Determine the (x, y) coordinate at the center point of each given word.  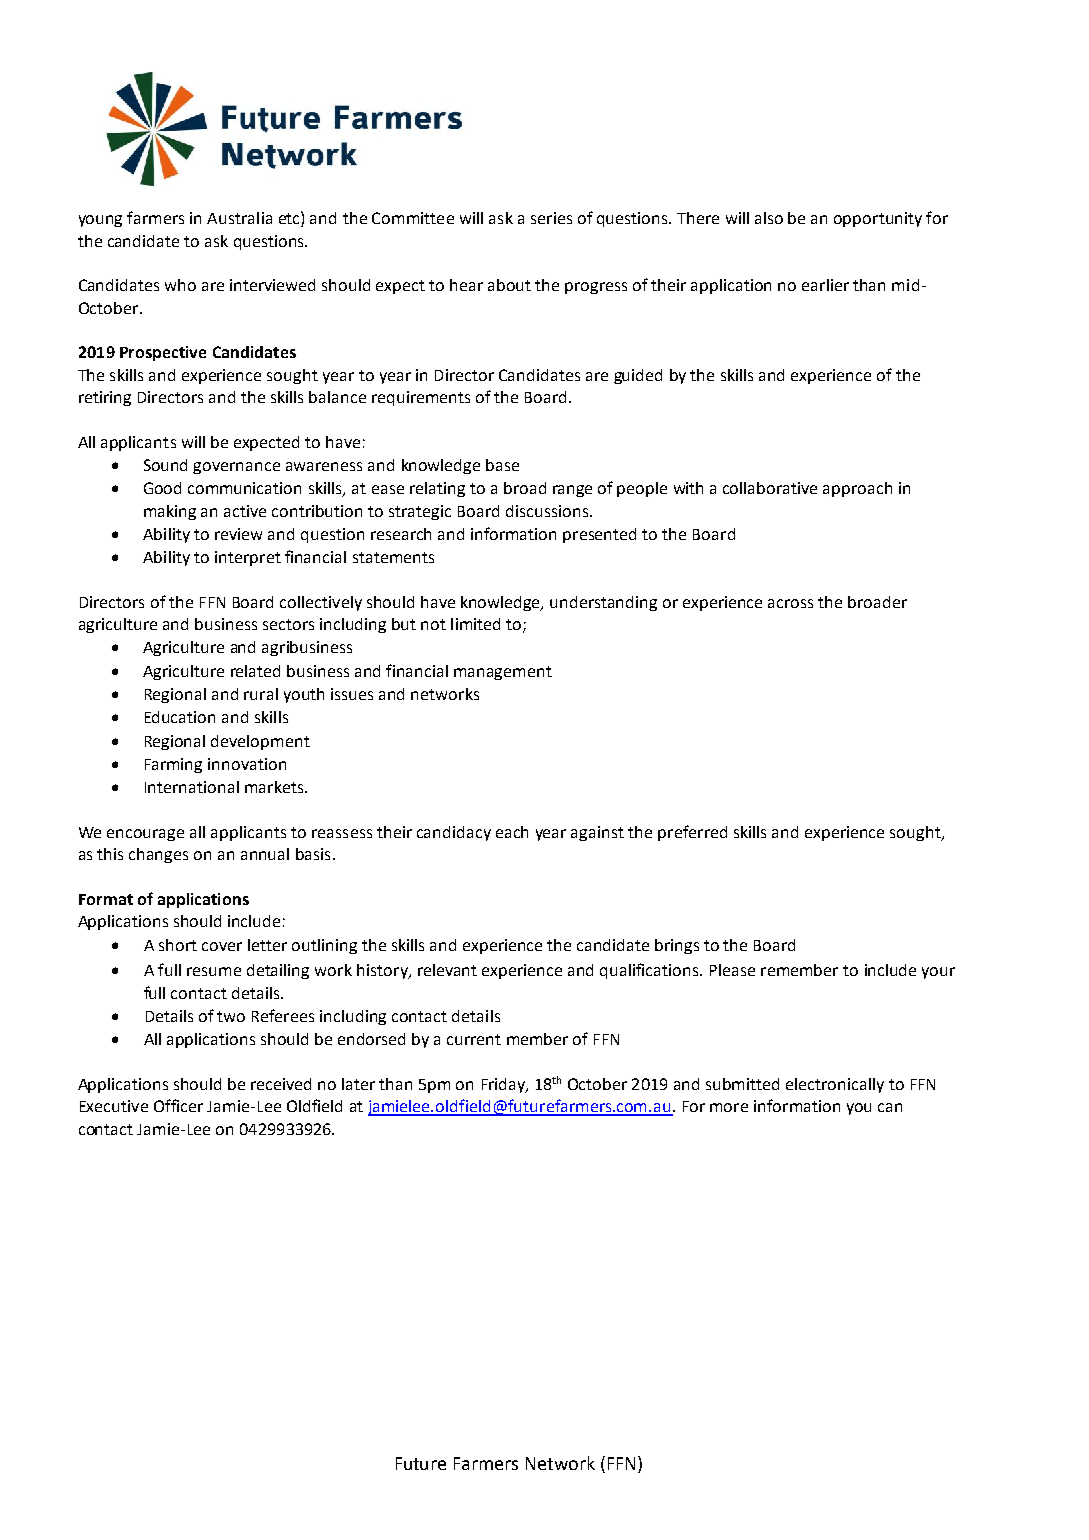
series (551, 218)
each (512, 832)
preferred (692, 833)
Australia (239, 218)
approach (857, 489)
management (503, 673)
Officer (178, 1105)
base (502, 465)
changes (158, 855)
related (255, 671)
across (790, 603)
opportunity (878, 219)
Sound (165, 465)
